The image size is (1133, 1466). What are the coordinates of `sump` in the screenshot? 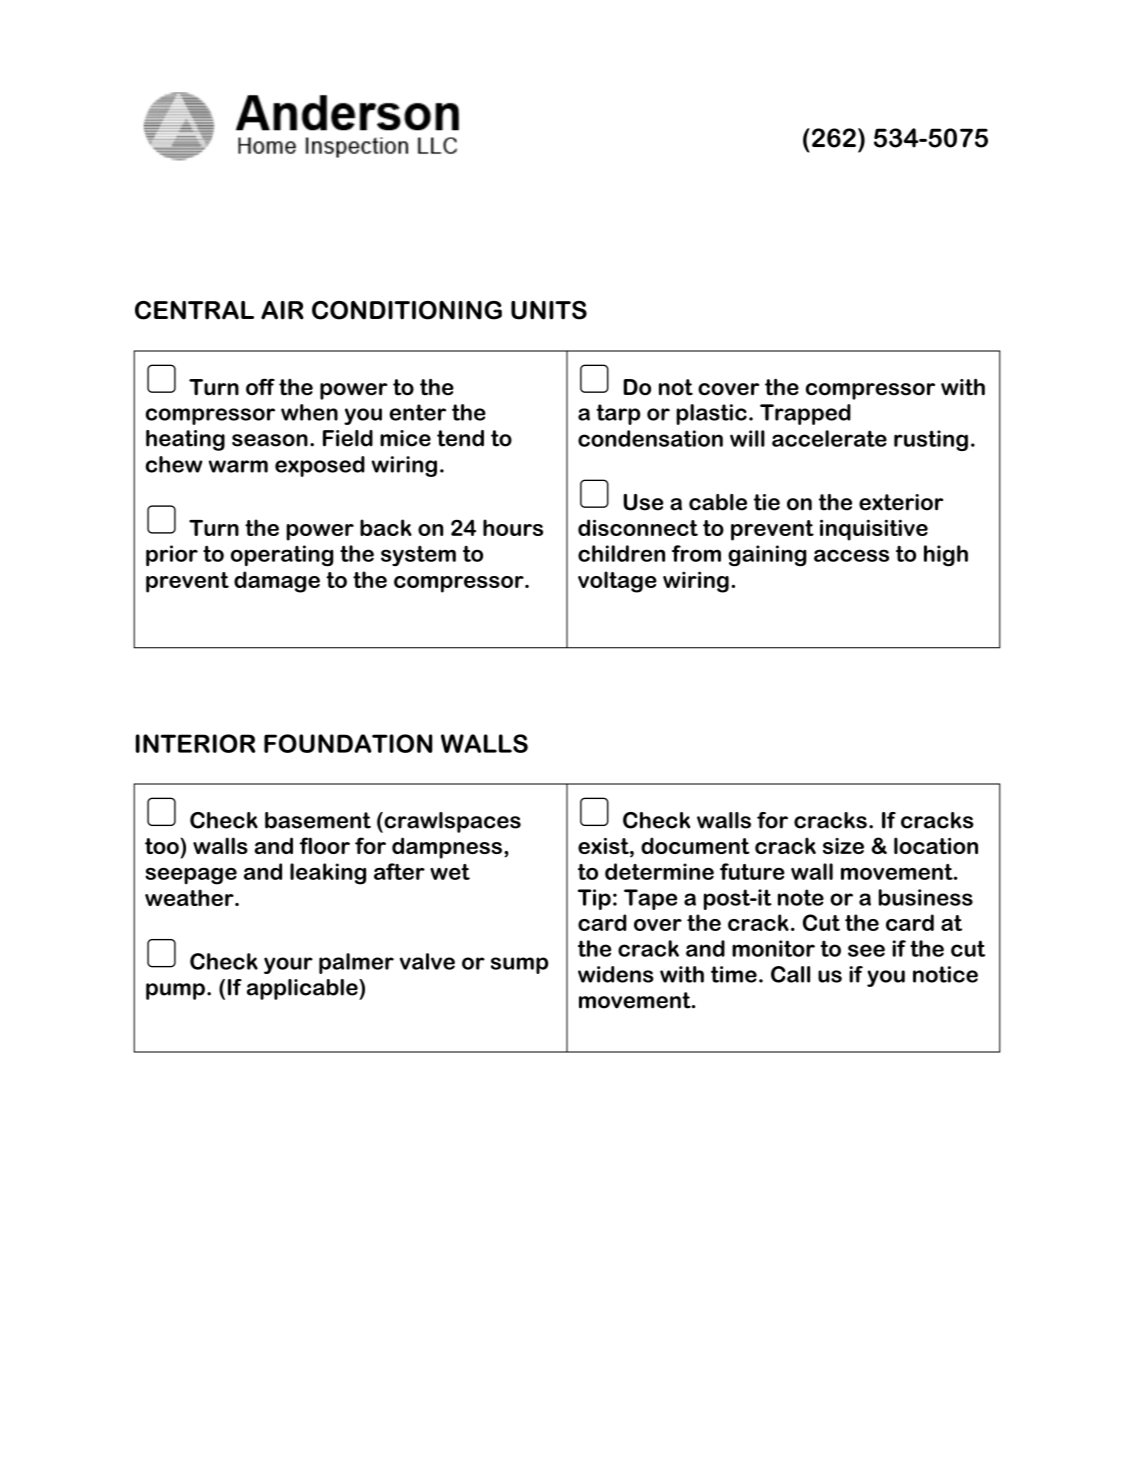 It's located at (519, 965).
